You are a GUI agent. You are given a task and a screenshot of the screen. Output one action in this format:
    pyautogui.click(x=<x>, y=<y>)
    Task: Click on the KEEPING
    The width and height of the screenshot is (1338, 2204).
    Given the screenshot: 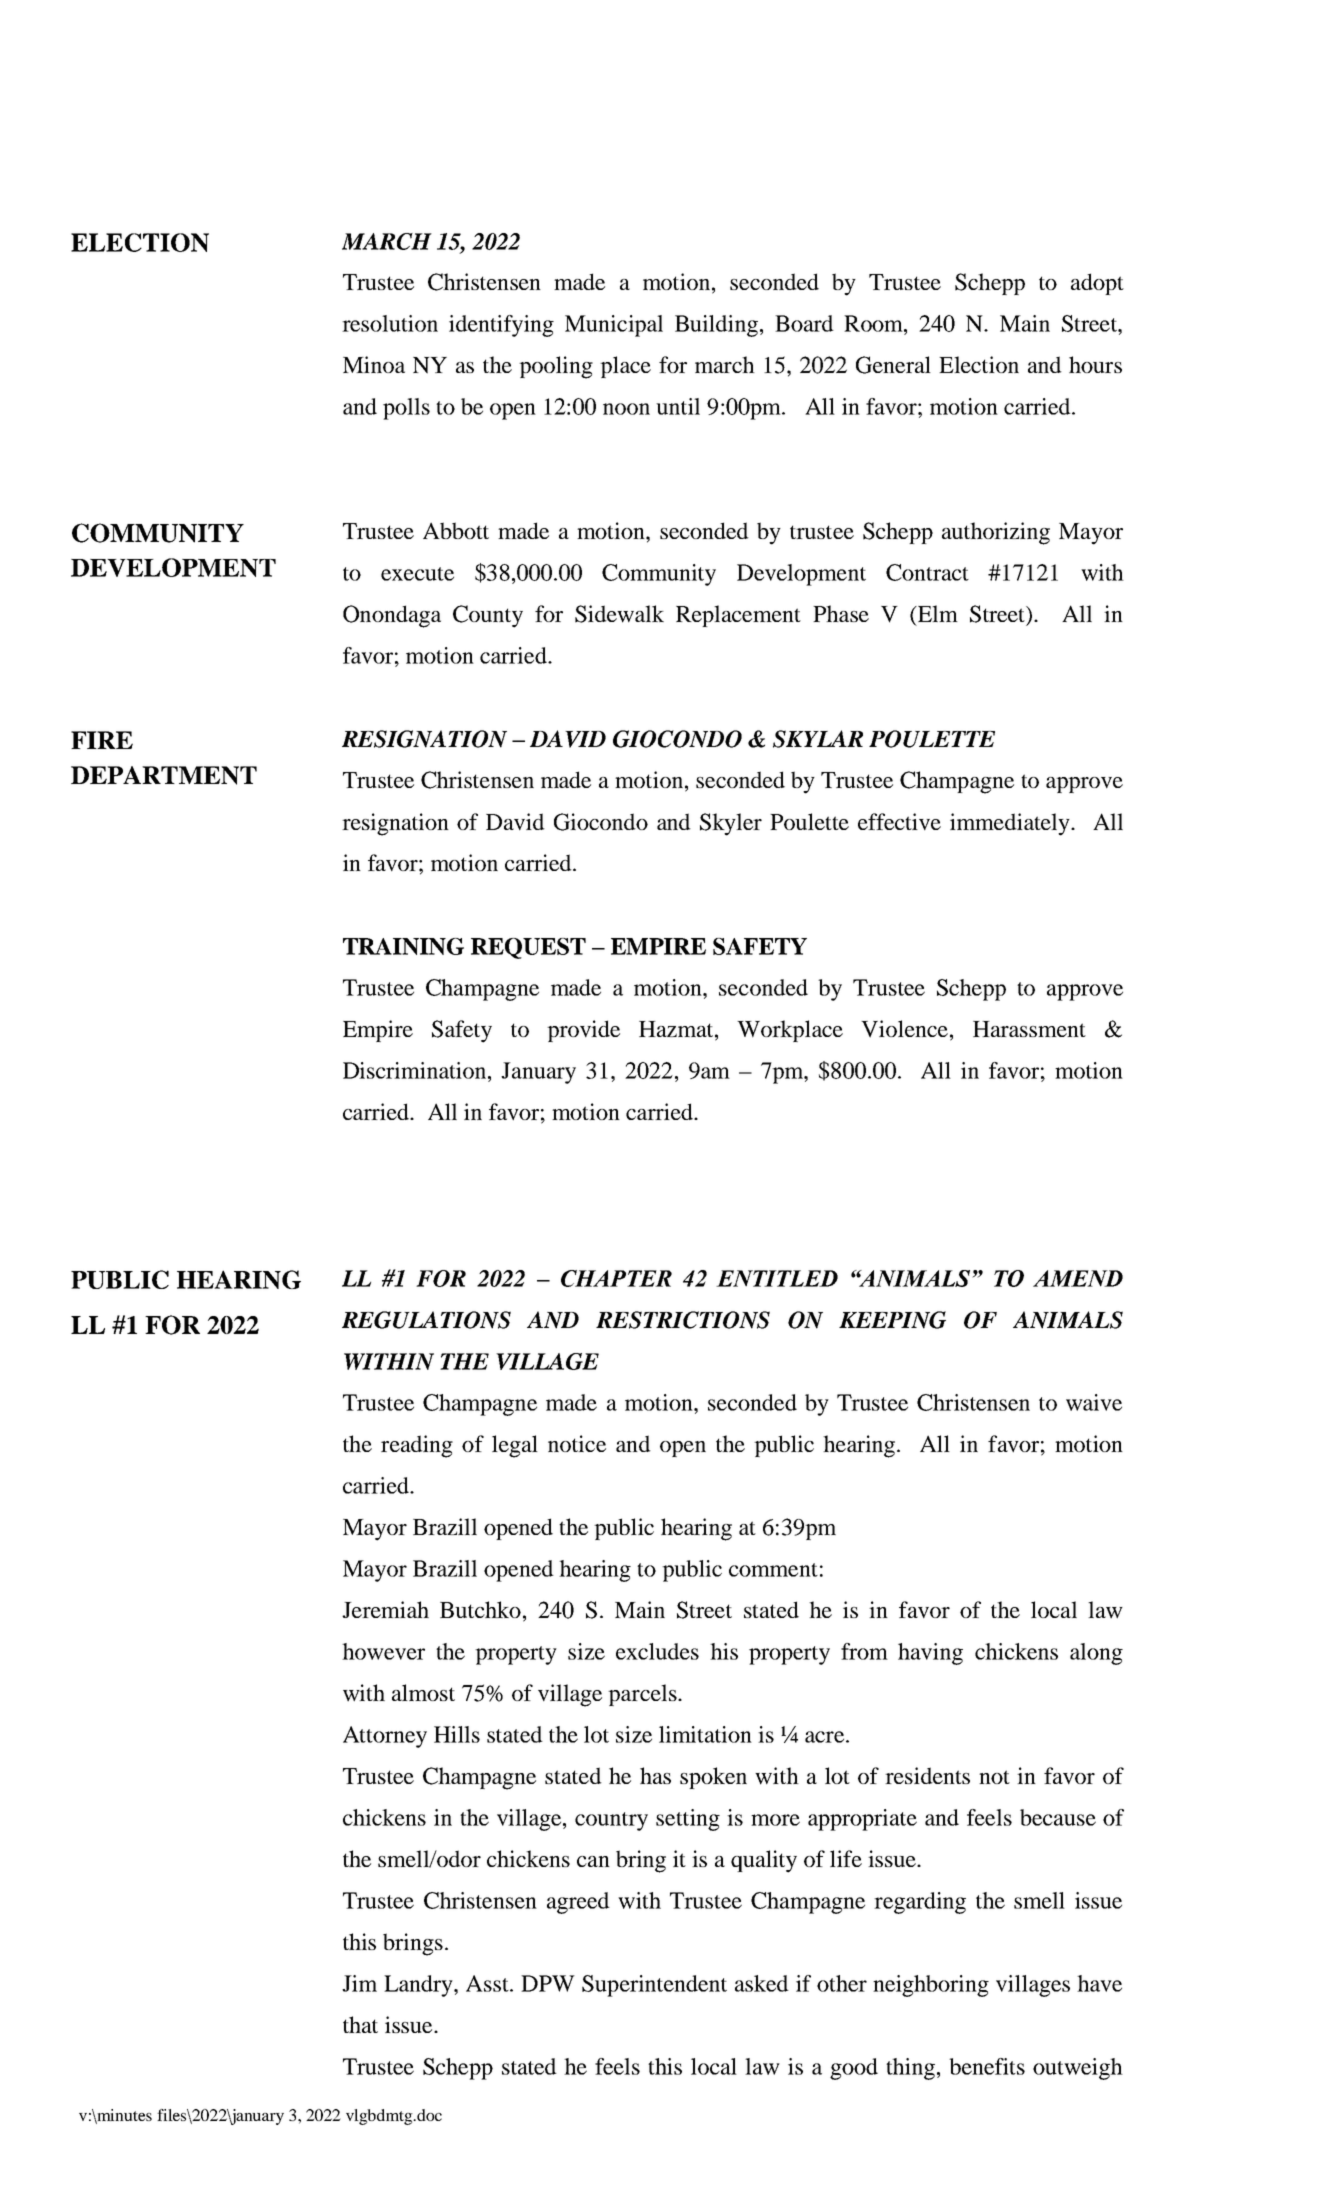 What is the action you would take?
    pyautogui.click(x=892, y=1320)
